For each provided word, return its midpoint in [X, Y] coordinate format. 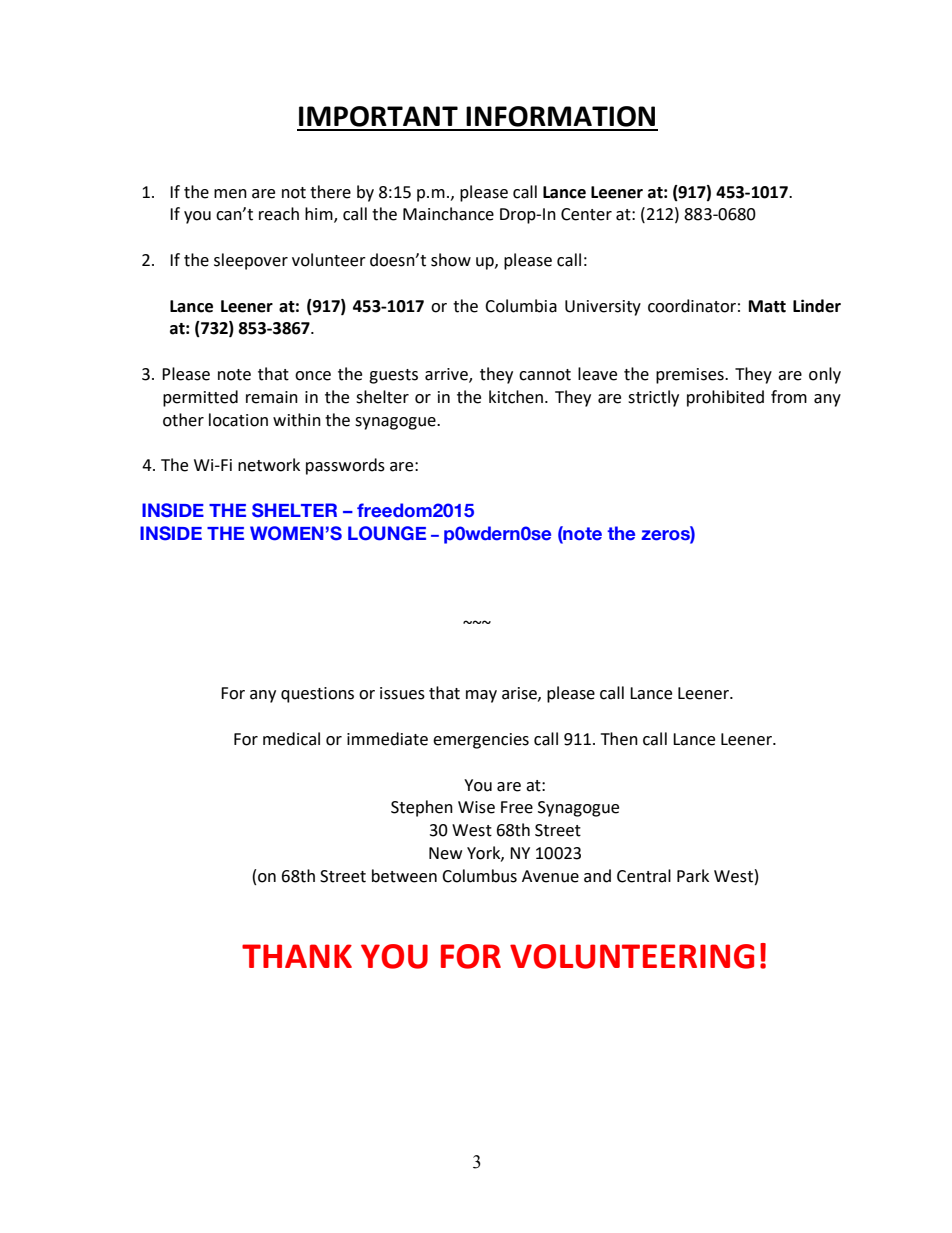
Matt [767, 306]
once [313, 376]
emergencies [481, 741]
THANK [297, 956]
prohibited [725, 398]
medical [291, 739]
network [269, 465]
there [330, 192]
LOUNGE [387, 533]
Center [586, 214]
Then [619, 739]
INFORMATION [560, 116]
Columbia [521, 306]
